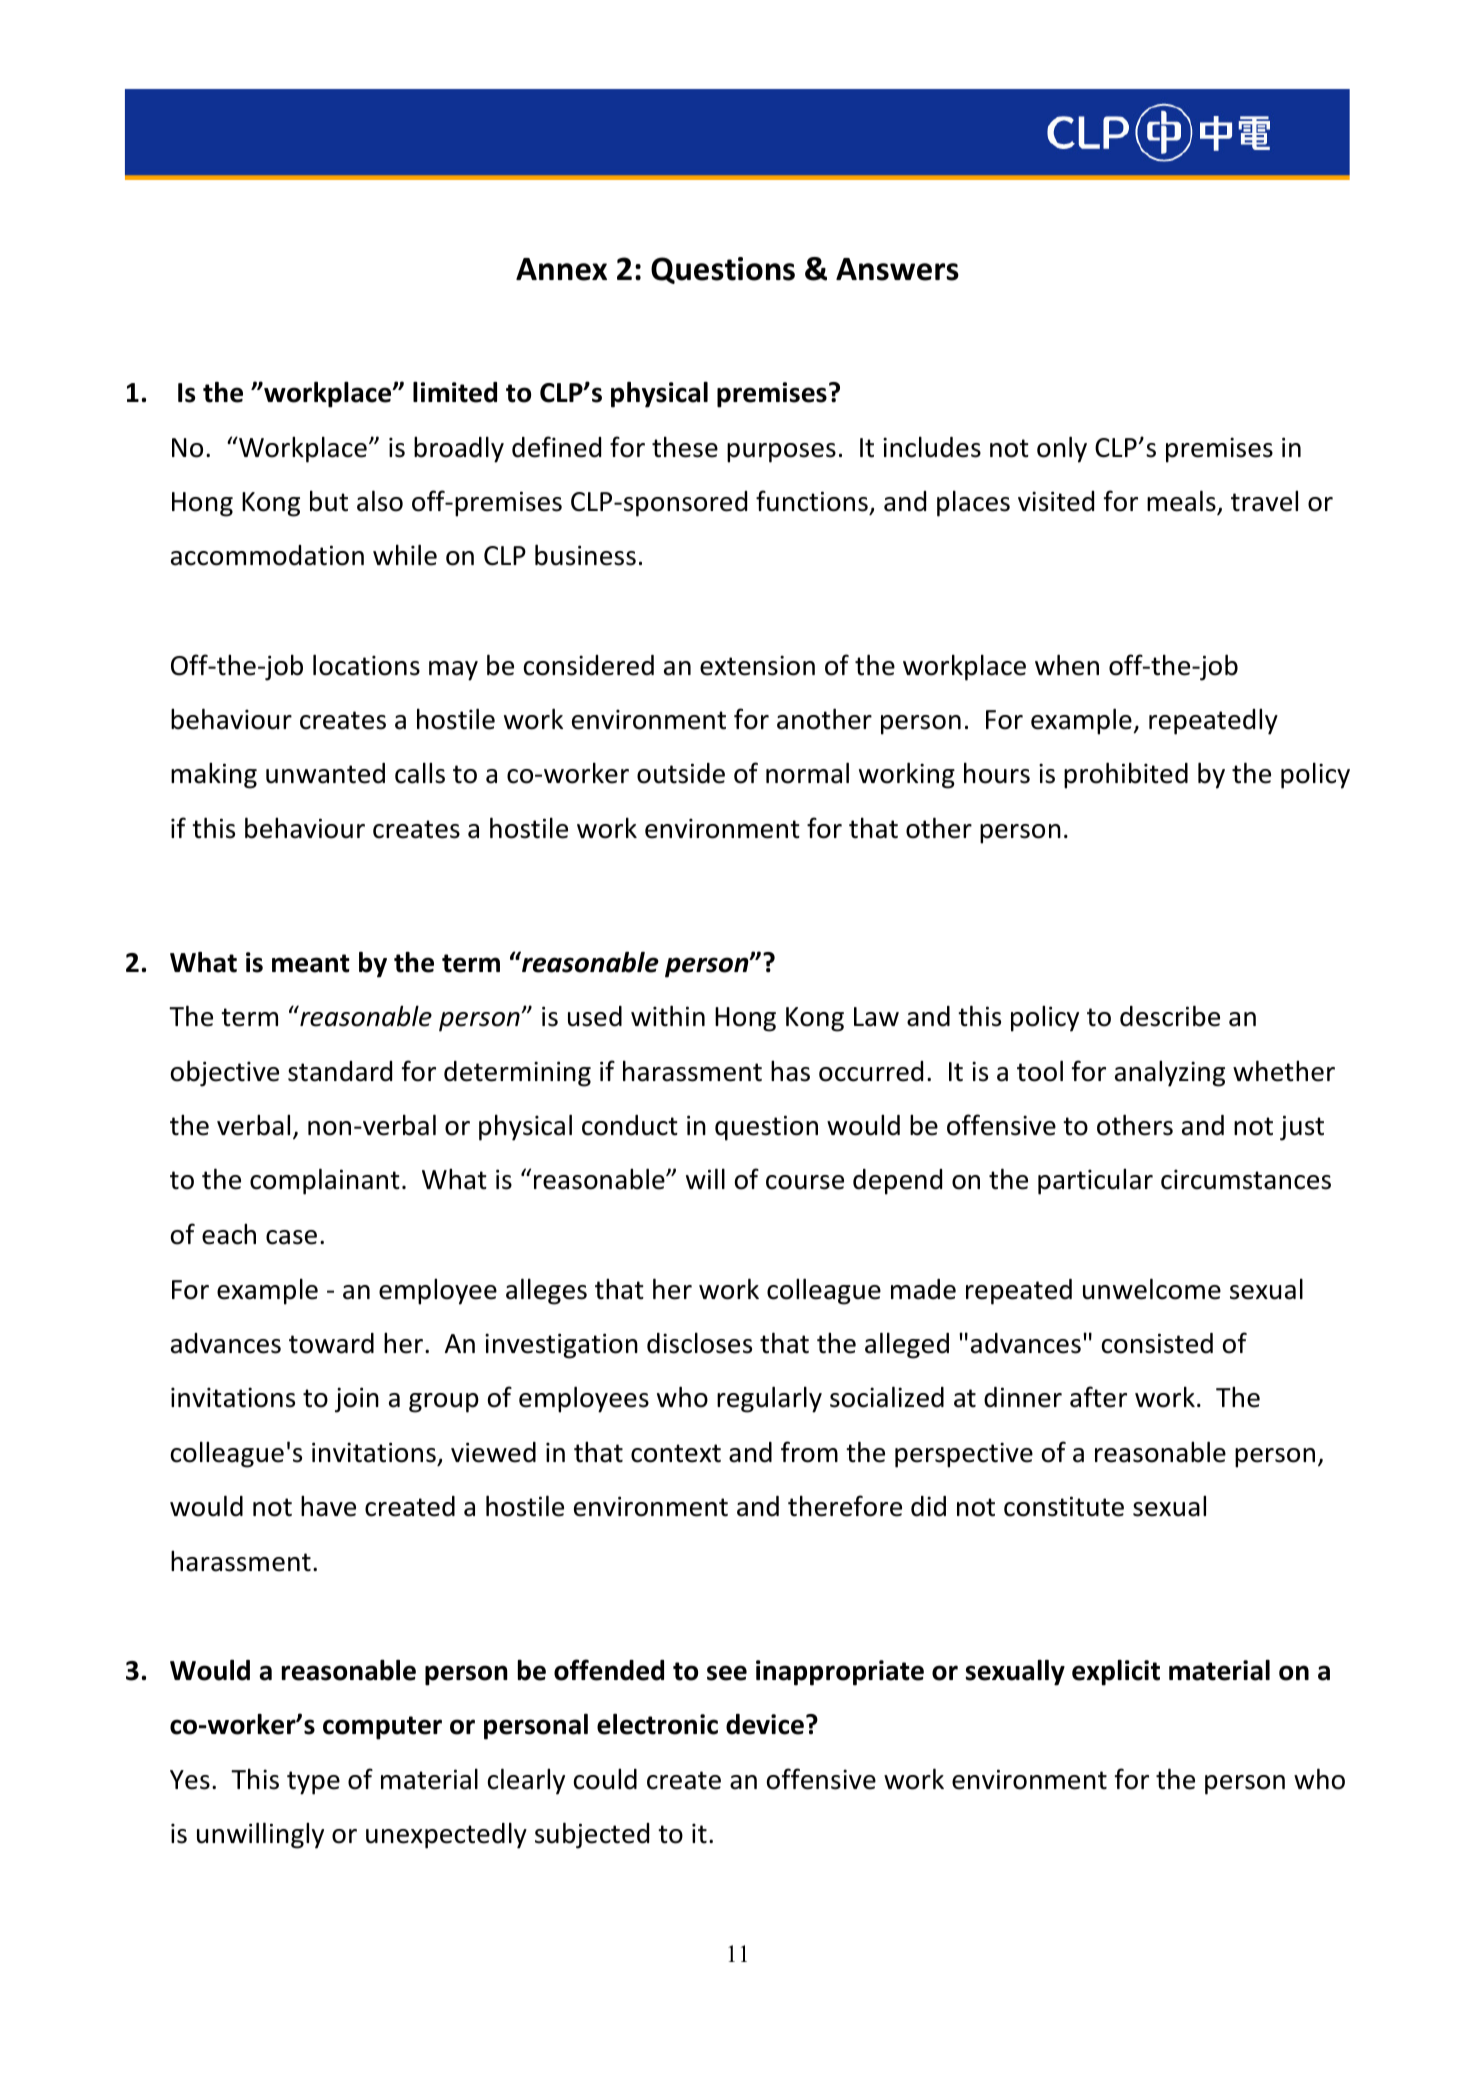 The image size is (1476, 2086). Describe the element at coordinates (897, 269) in the screenshot. I see `Answers` at that location.
